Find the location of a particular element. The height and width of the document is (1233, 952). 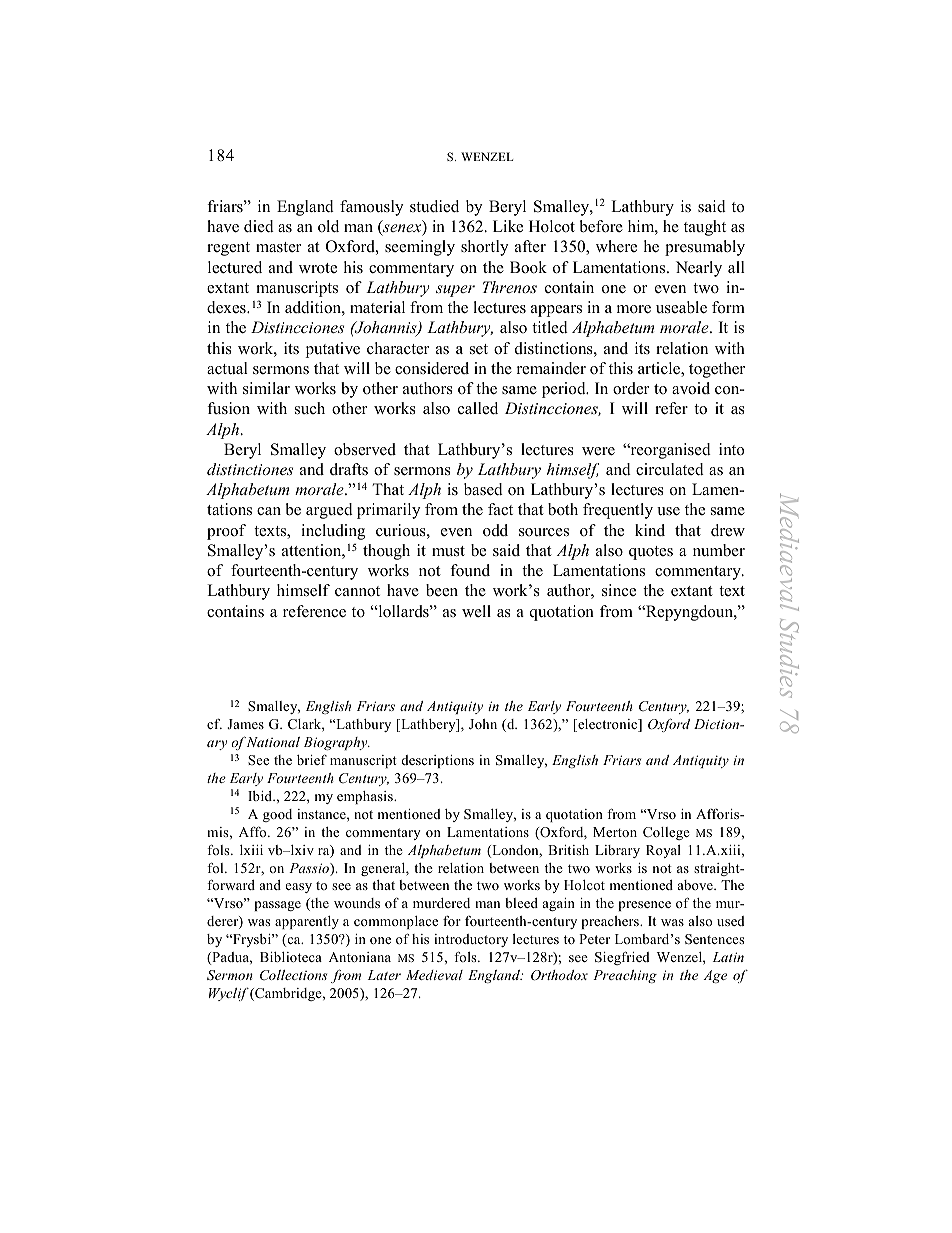

avoid is located at coordinates (691, 388).
